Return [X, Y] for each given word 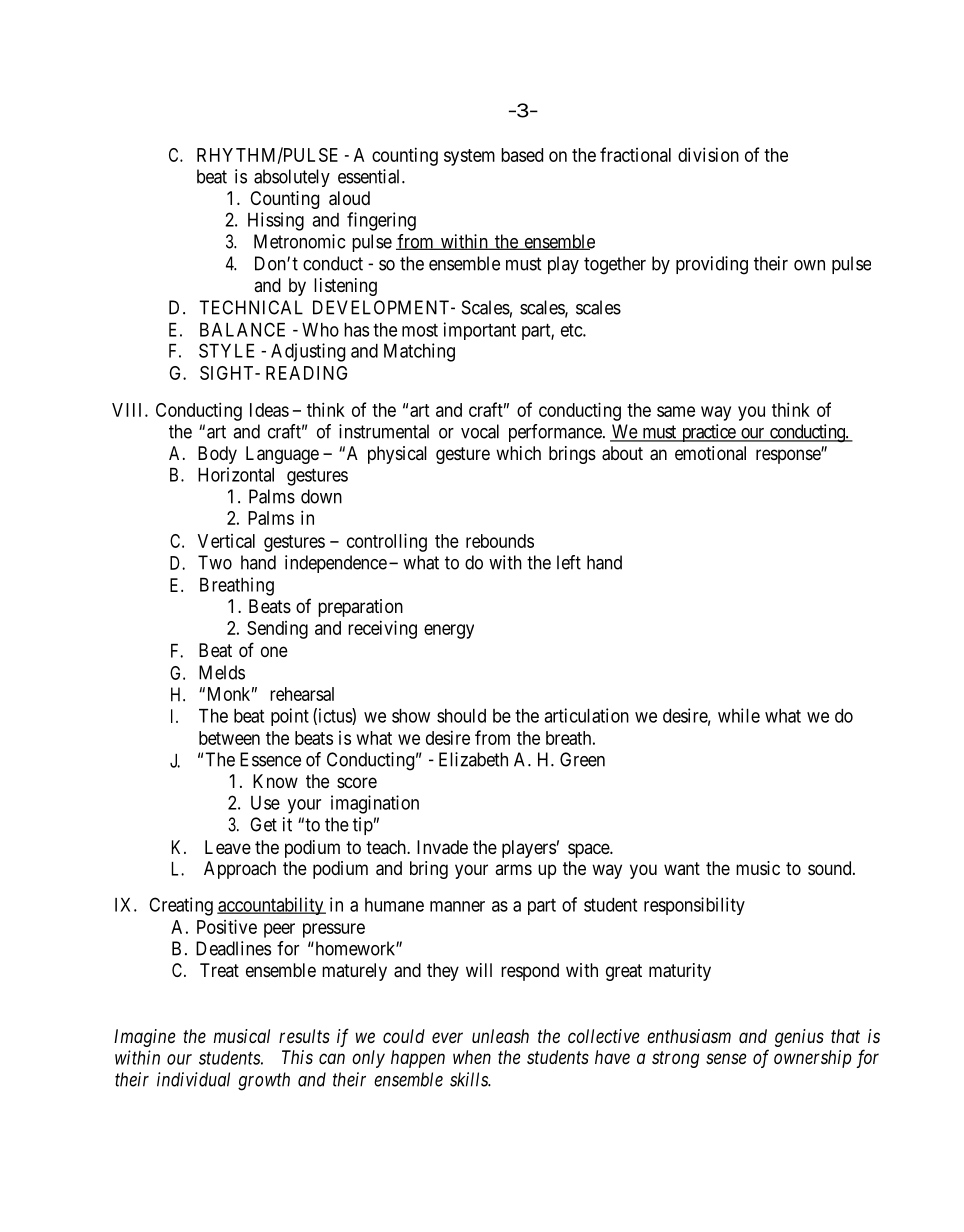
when [472, 1057]
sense [726, 1058]
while [739, 715]
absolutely [292, 178]
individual [193, 1079]
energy [449, 631]
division [708, 154]
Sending [277, 630]
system [469, 157]
